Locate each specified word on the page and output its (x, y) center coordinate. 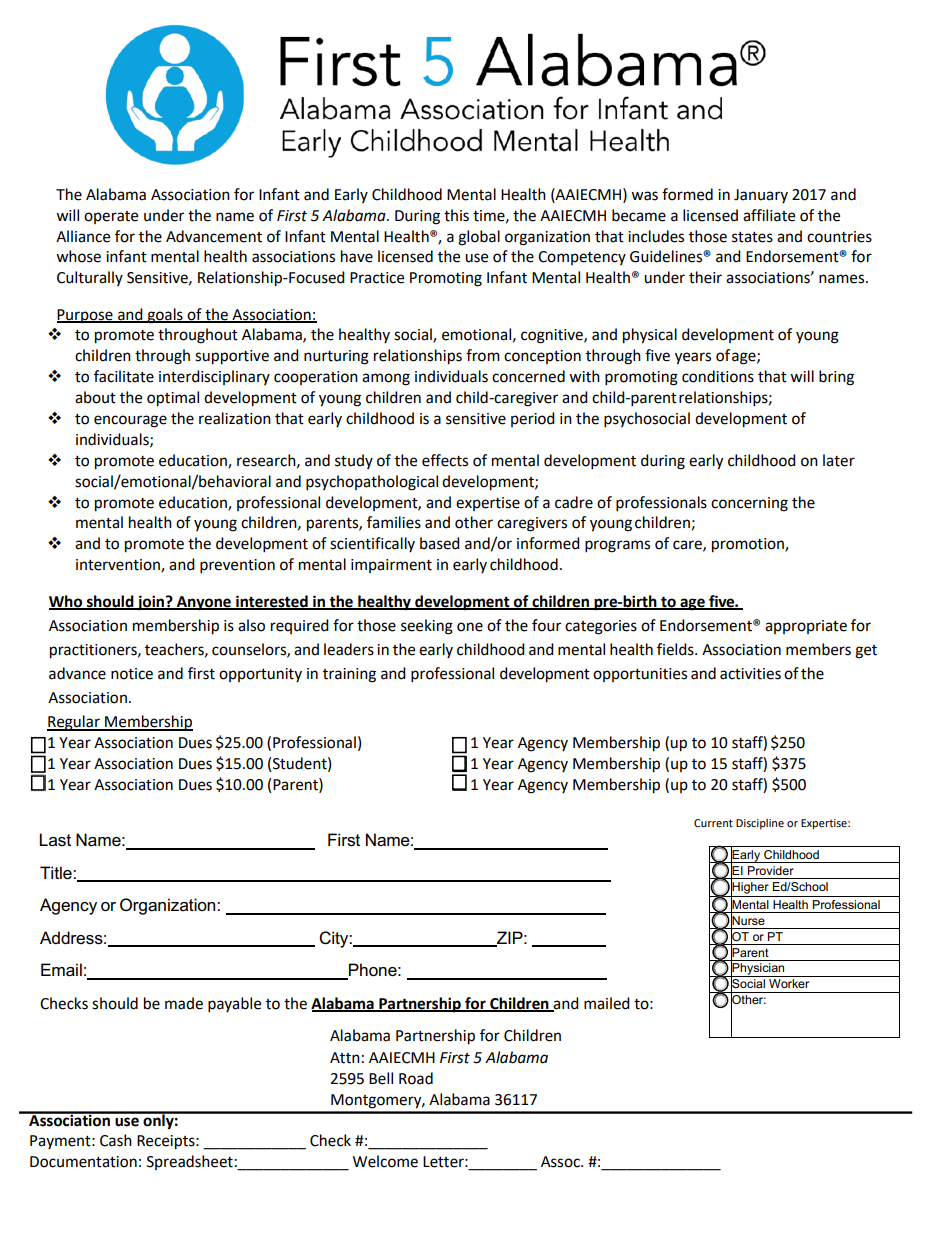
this (456, 215)
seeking (427, 627)
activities (750, 674)
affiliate (769, 215)
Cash (116, 1140)
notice (132, 674)
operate (111, 217)
